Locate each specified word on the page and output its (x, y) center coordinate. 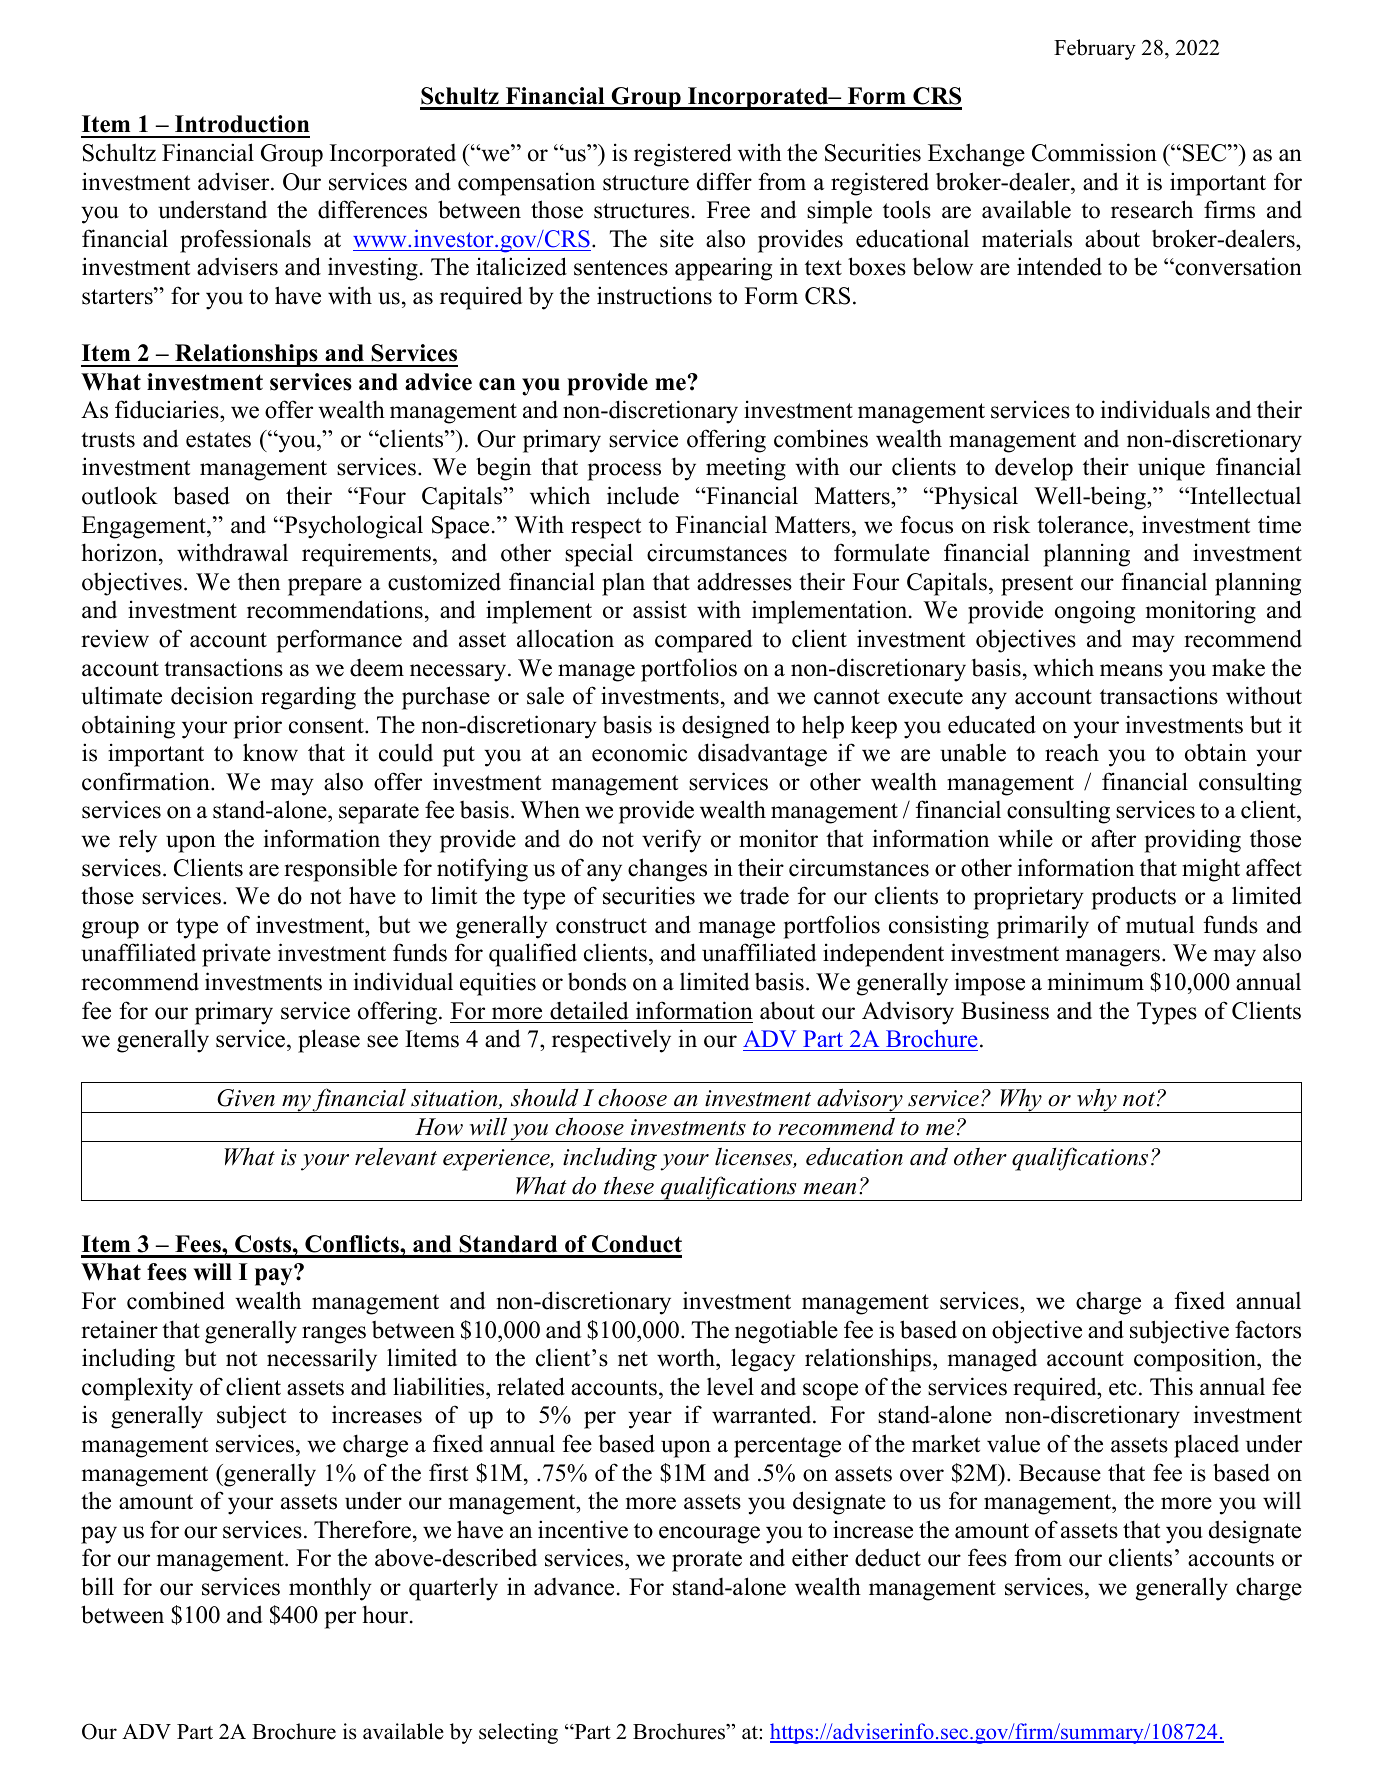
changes (667, 870)
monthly (330, 1589)
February (1095, 49)
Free (728, 210)
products (1134, 898)
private (236, 955)
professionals (245, 241)
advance (574, 1587)
